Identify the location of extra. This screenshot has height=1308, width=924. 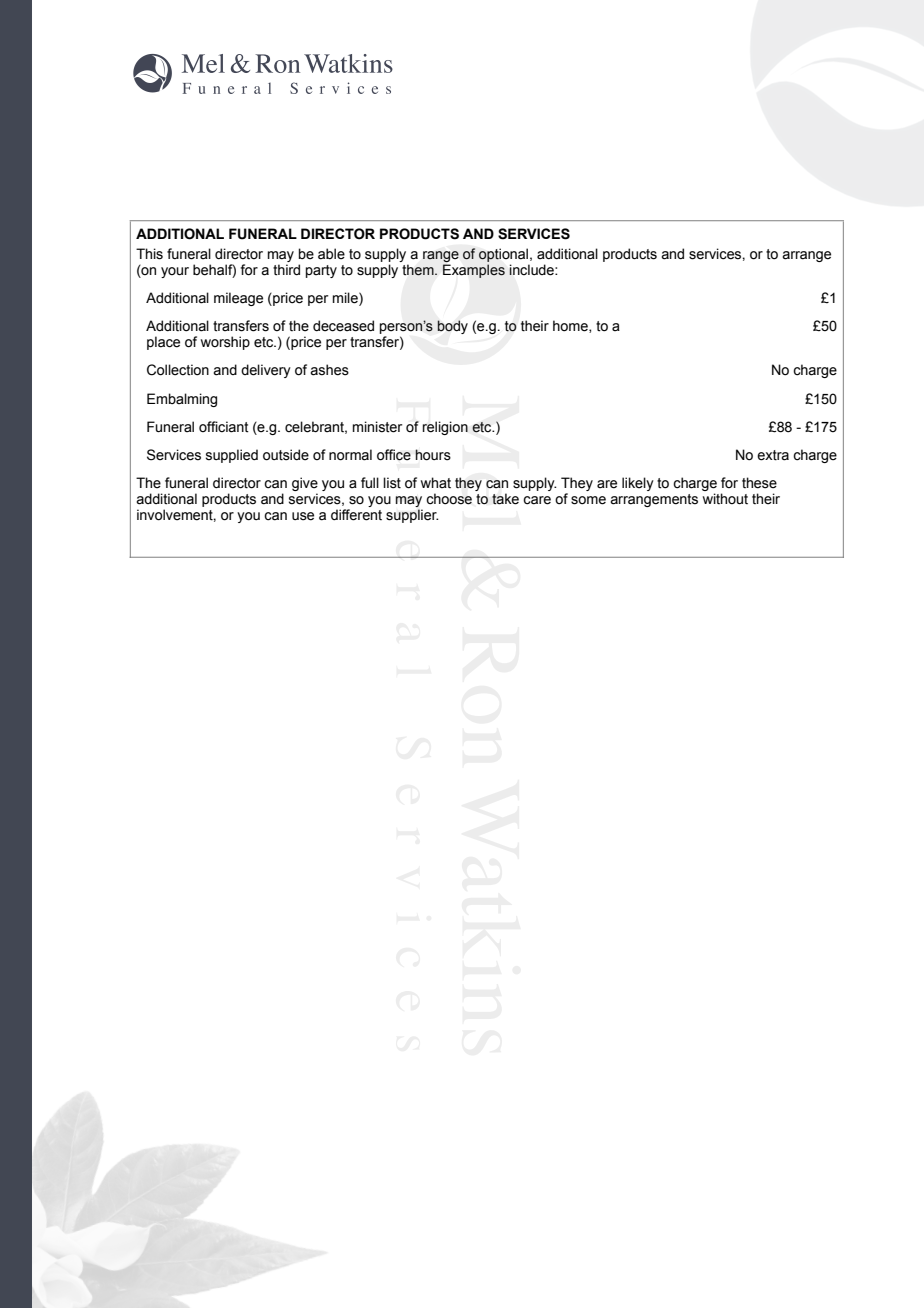
(773, 455).
